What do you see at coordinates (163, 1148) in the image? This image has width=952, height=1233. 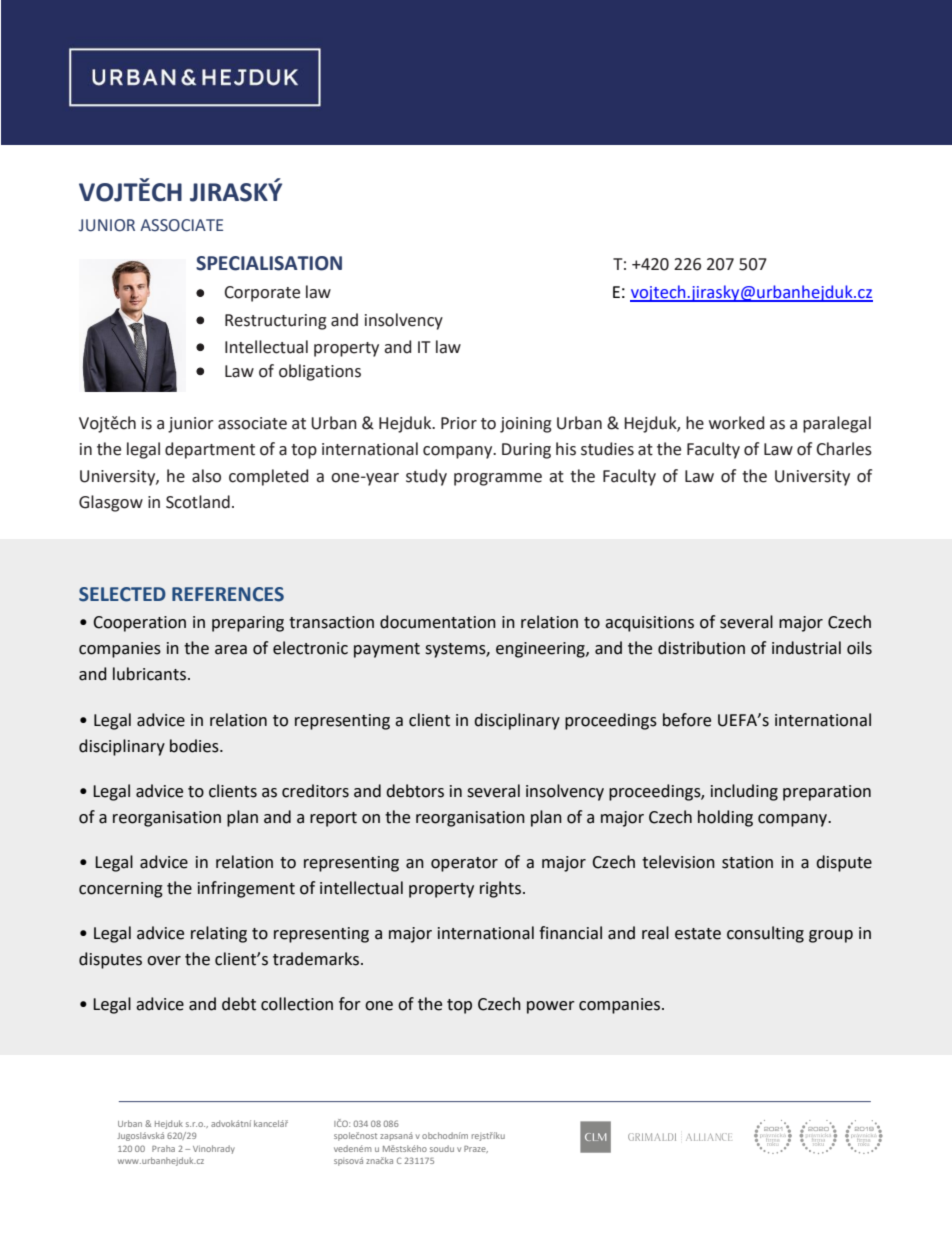 I see `Praha` at bounding box center [163, 1148].
